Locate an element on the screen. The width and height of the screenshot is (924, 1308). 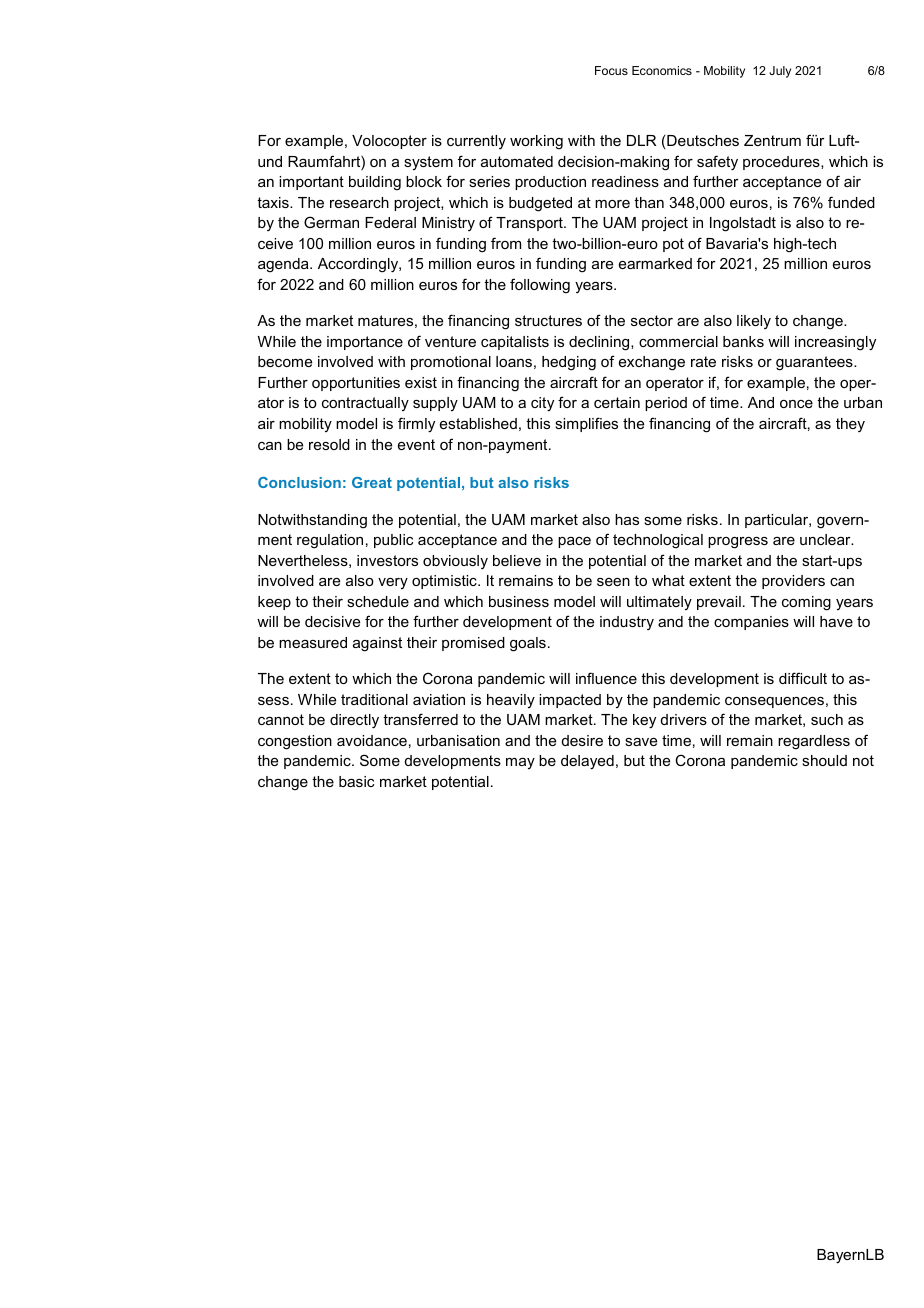
providers is located at coordinates (793, 582).
